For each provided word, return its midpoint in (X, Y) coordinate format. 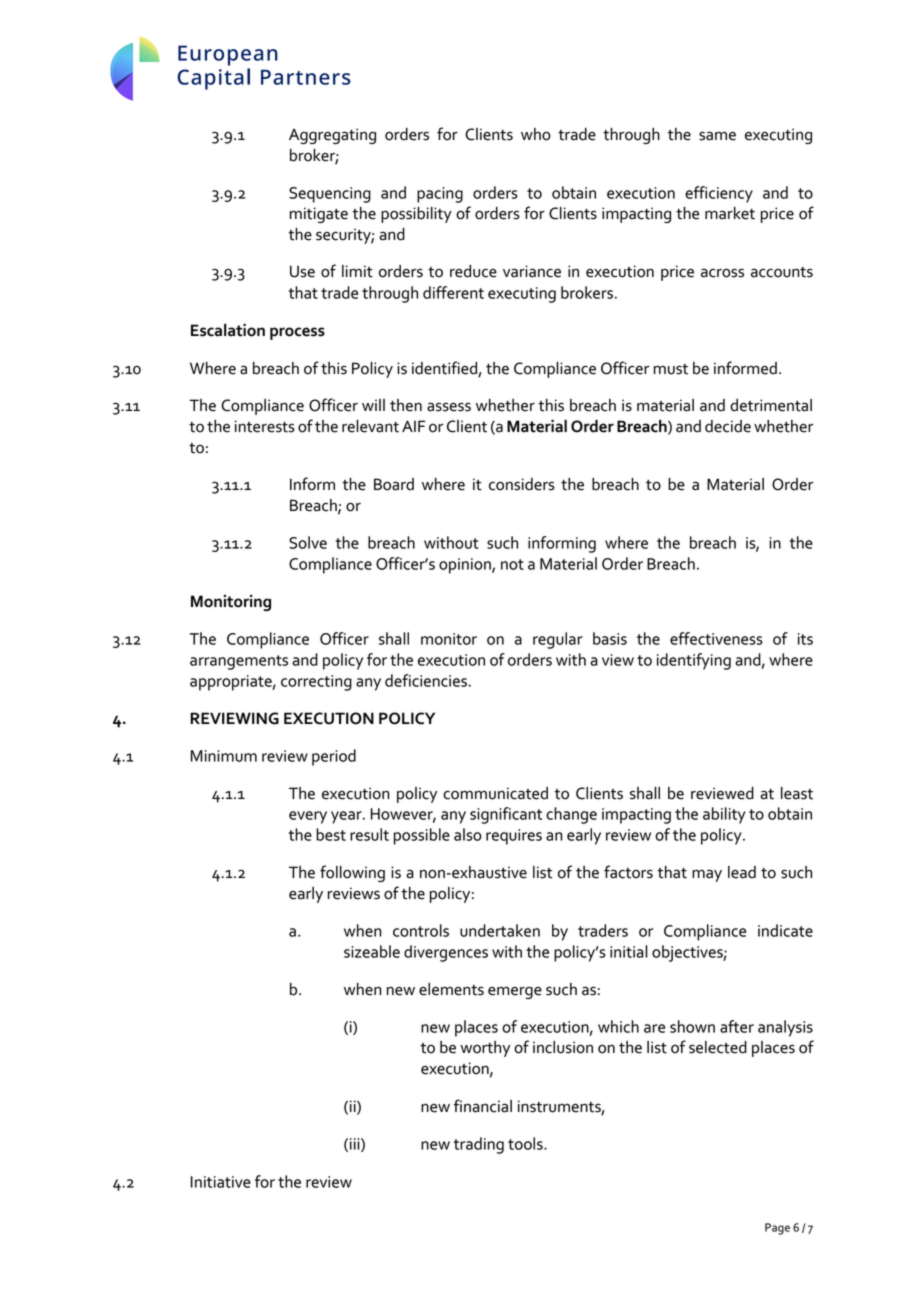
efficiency (719, 194)
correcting (316, 683)
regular (558, 640)
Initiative (221, 1182)
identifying (694, 661)
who (536, 134)
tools (526, 1143)
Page (777, 1229)
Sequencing (330, 195)
